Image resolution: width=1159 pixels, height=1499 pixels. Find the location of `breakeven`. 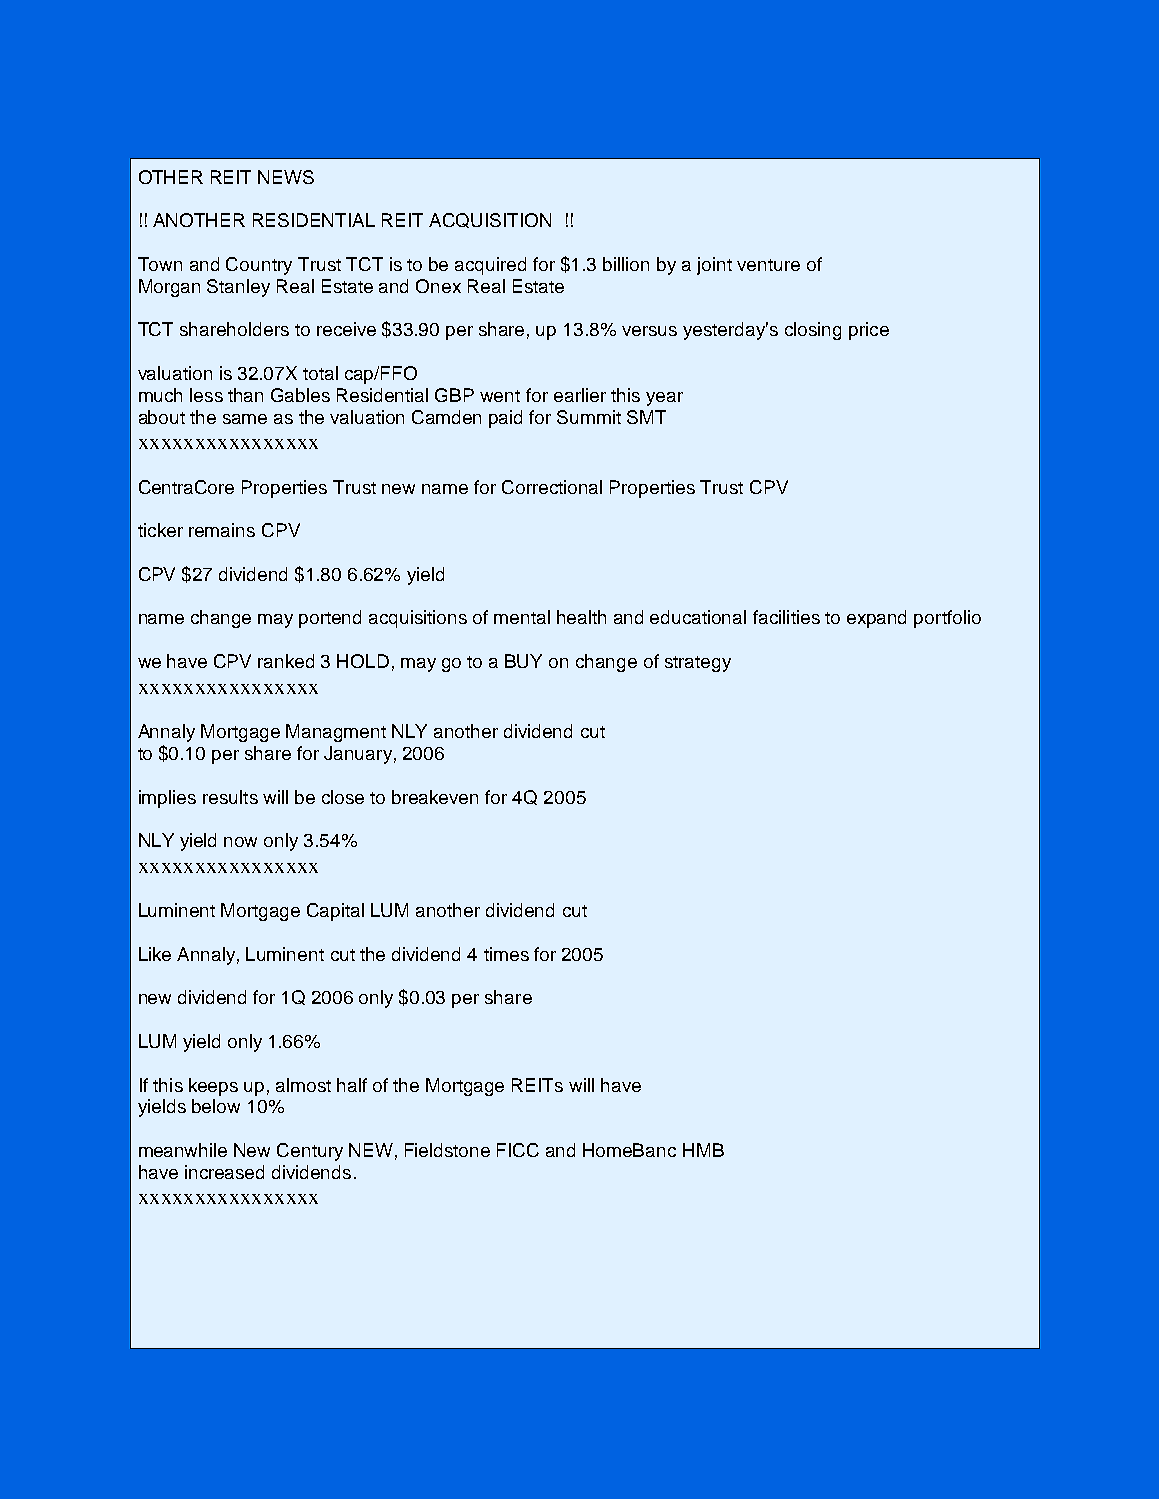

breakeven is located at coordinates (435, 797).
